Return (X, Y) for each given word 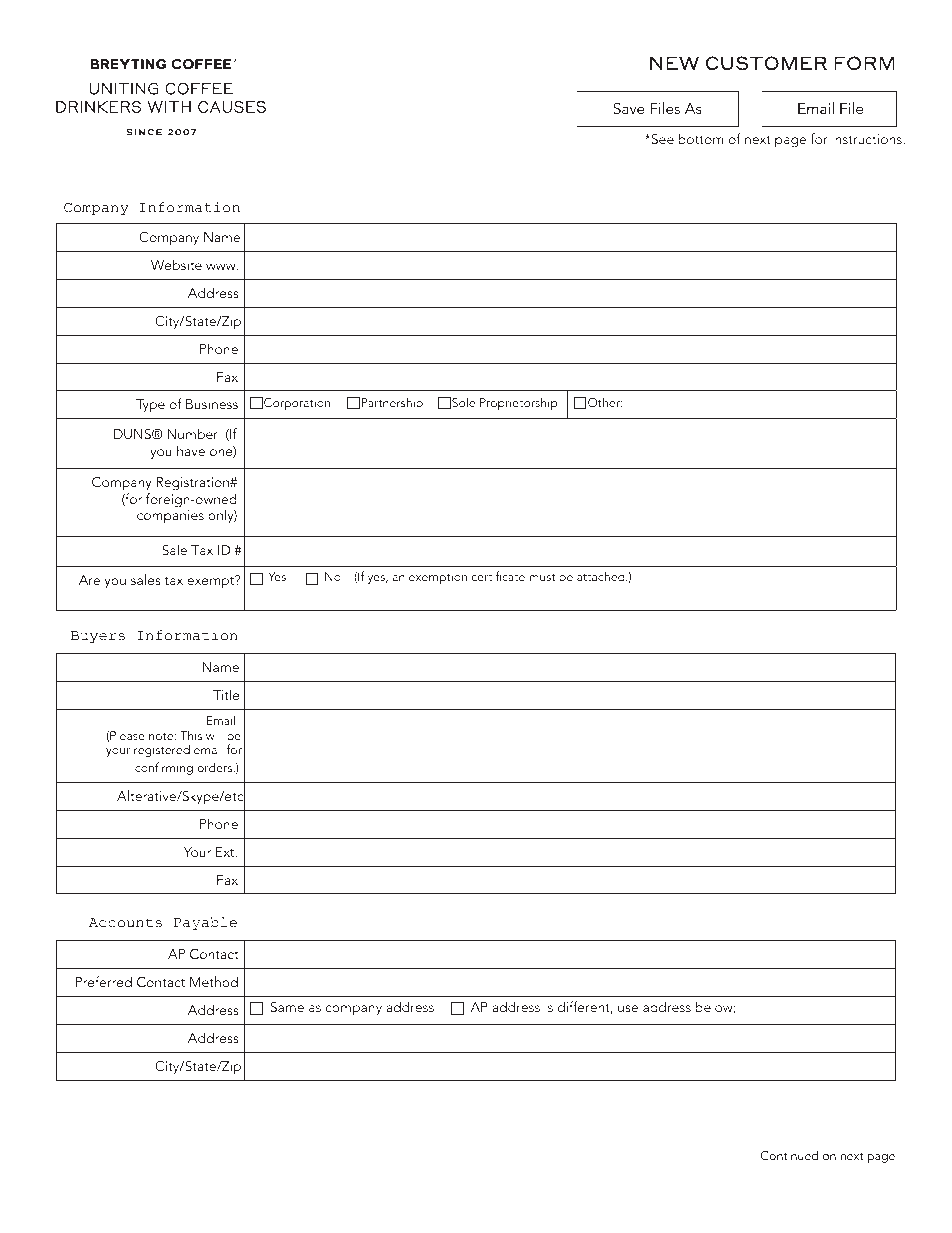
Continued (789, 1155)
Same (287, 1007)
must (542, 577)
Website (176, 264)
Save (629, 108)
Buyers (98, 637)
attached (602, 576)
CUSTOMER (766, 63)
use (628, 1008)
